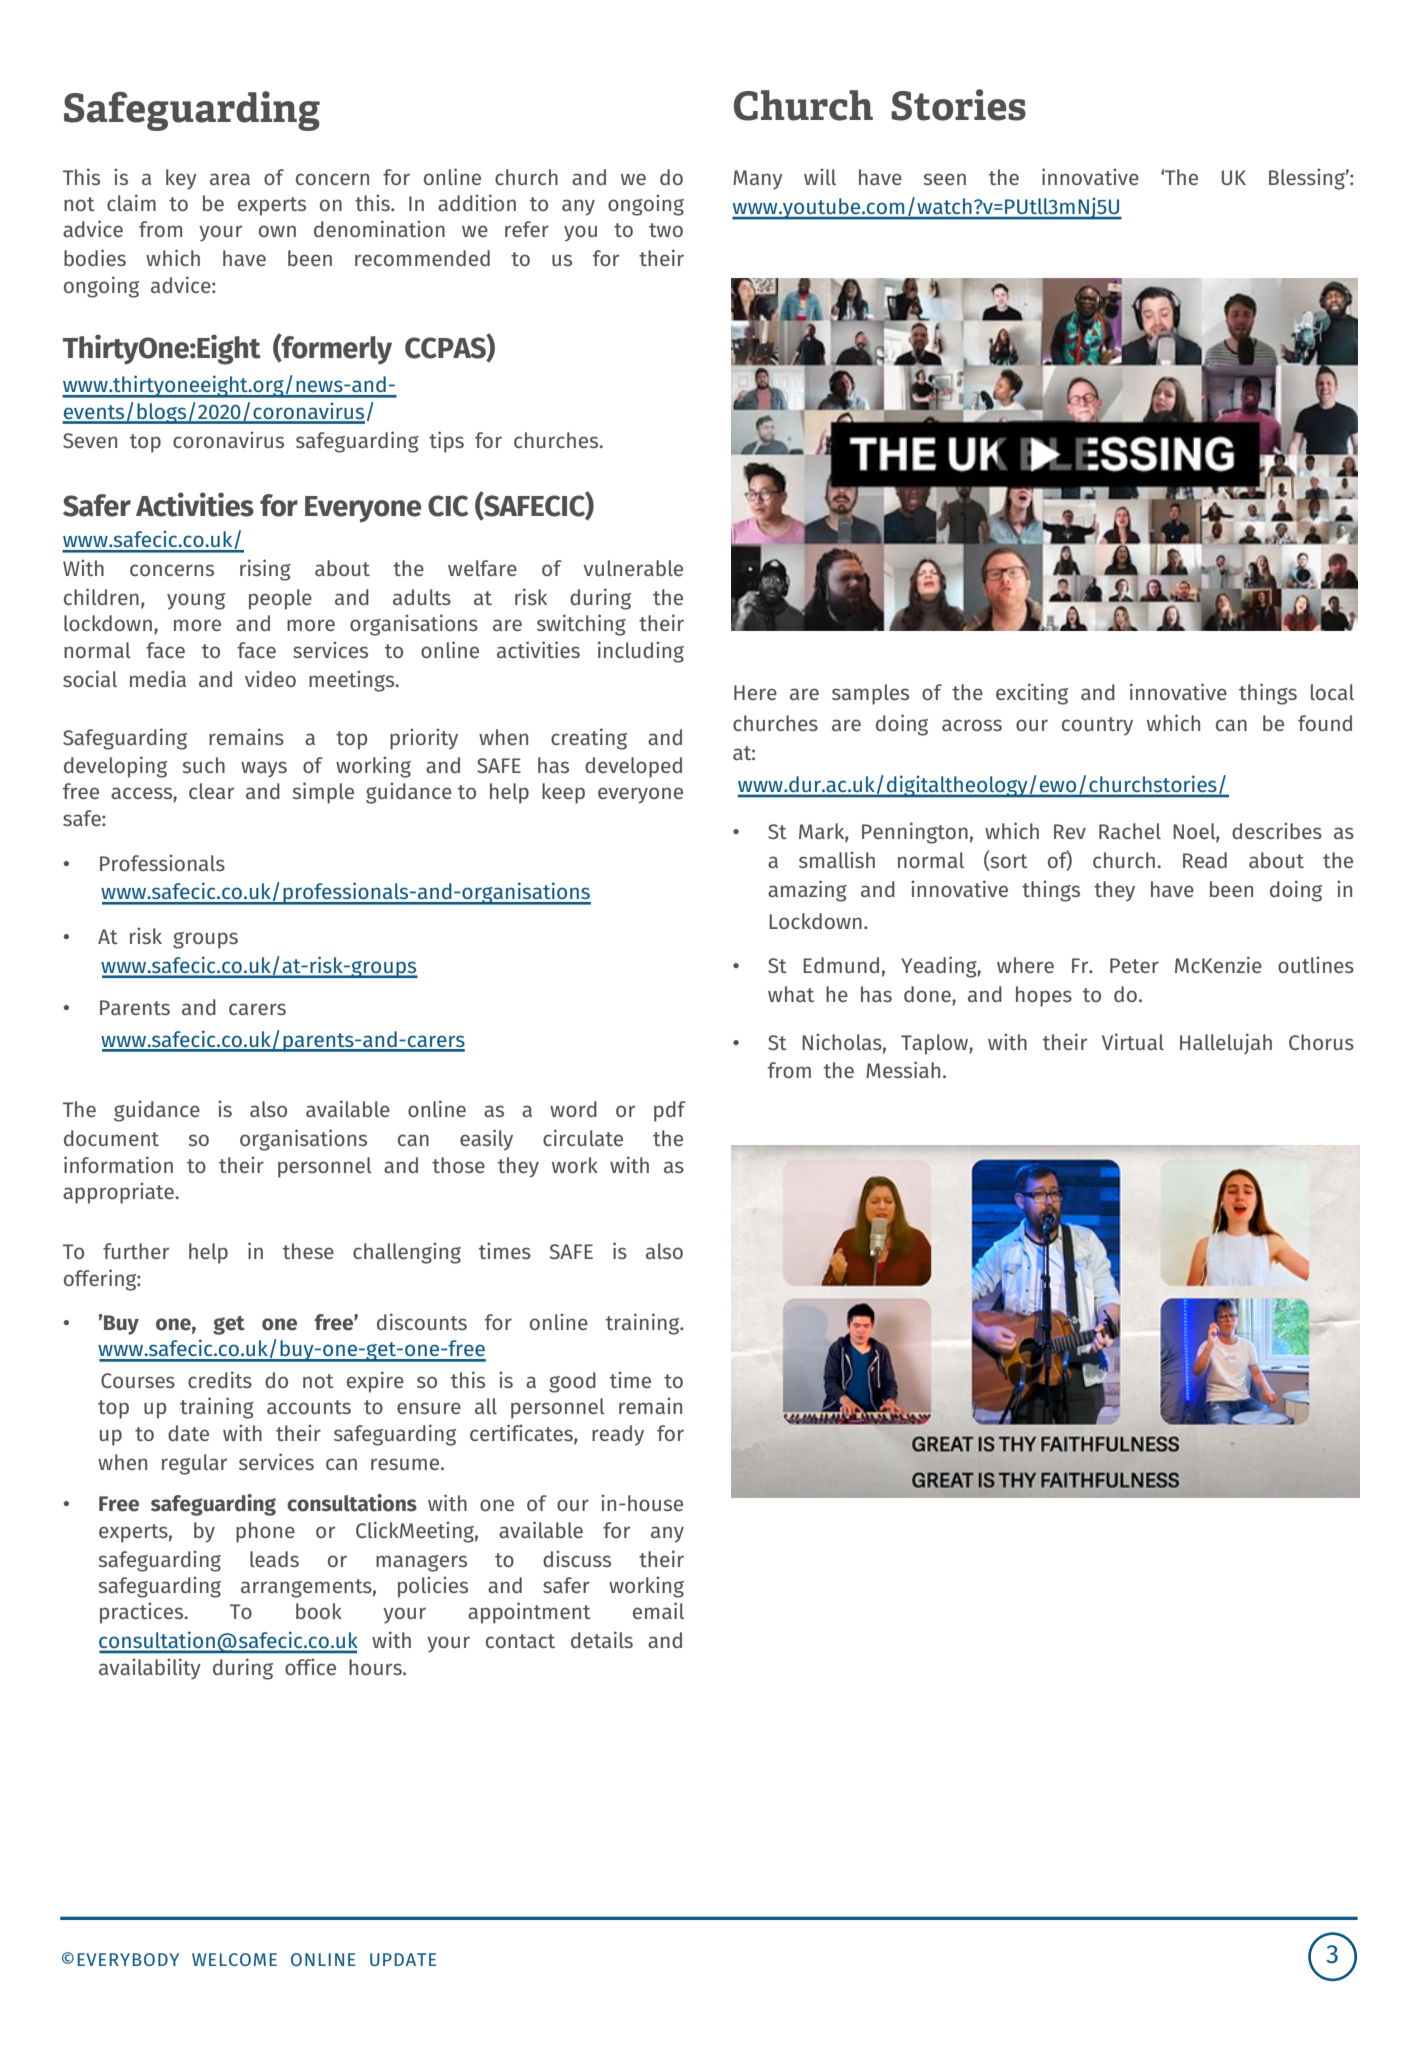 Image resolution: width=1419 pixels, height=2049 pixels. I want to click on seen, so click(945, 179).
